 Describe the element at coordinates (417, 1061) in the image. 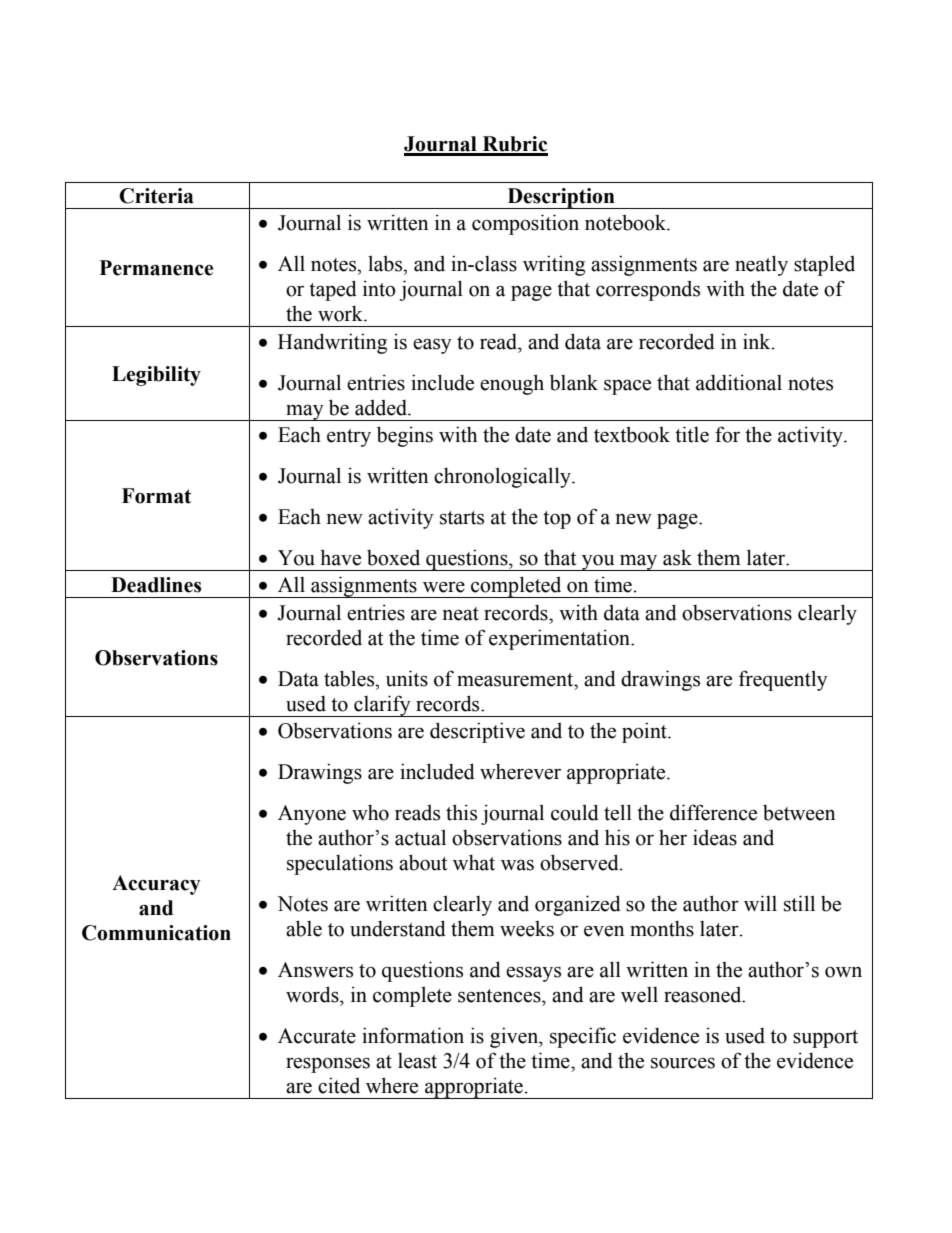

I see `least` at that location.
